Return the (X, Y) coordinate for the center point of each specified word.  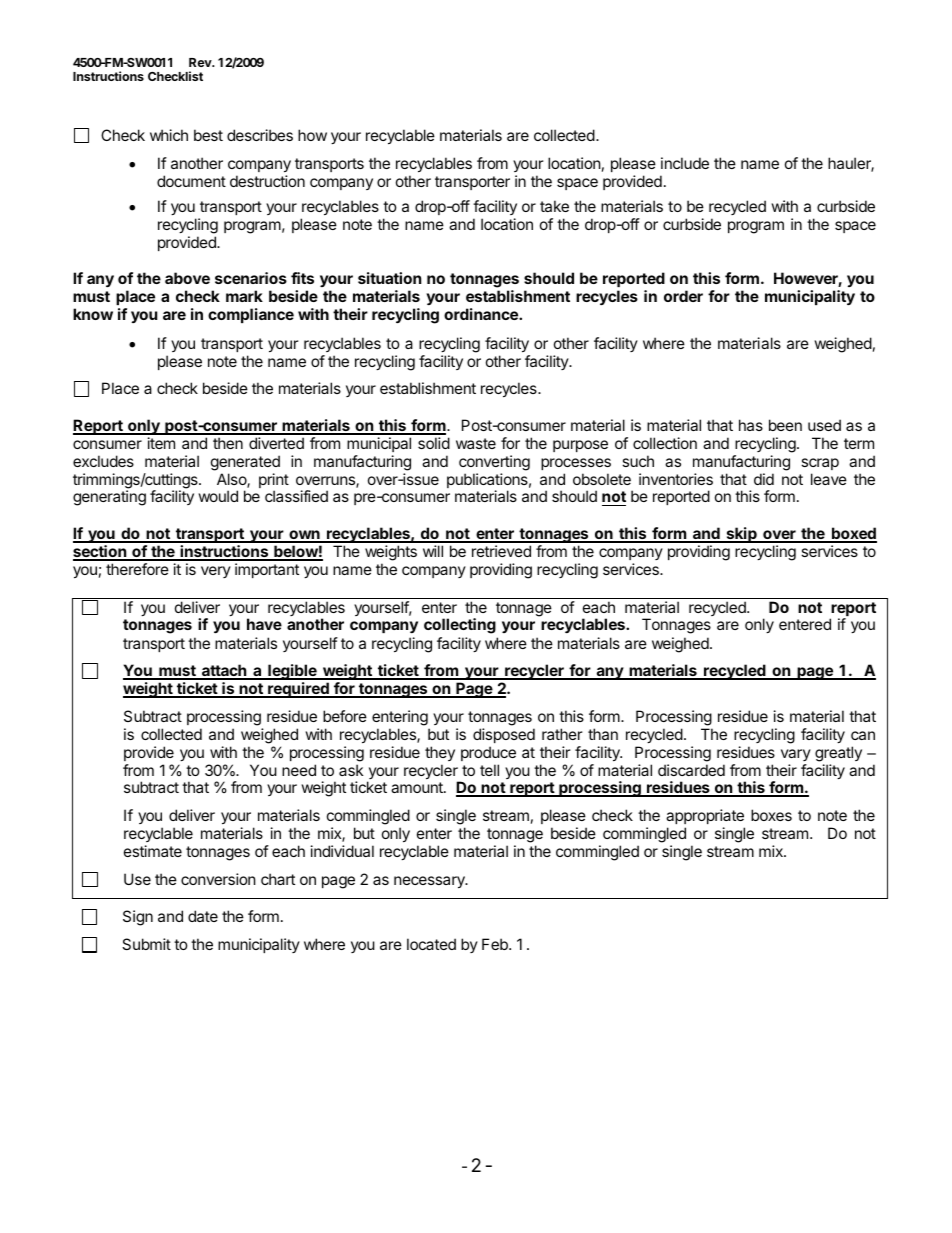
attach (224, 671)
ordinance (482, 314)
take (554, 206)
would (218, 496)
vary (796, 755)
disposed (504, 735)
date (203, 916)
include (685, 163)
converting (494, 463)
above (187, 278)
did (764, 479)
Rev (201, 62)
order (683, 296)
